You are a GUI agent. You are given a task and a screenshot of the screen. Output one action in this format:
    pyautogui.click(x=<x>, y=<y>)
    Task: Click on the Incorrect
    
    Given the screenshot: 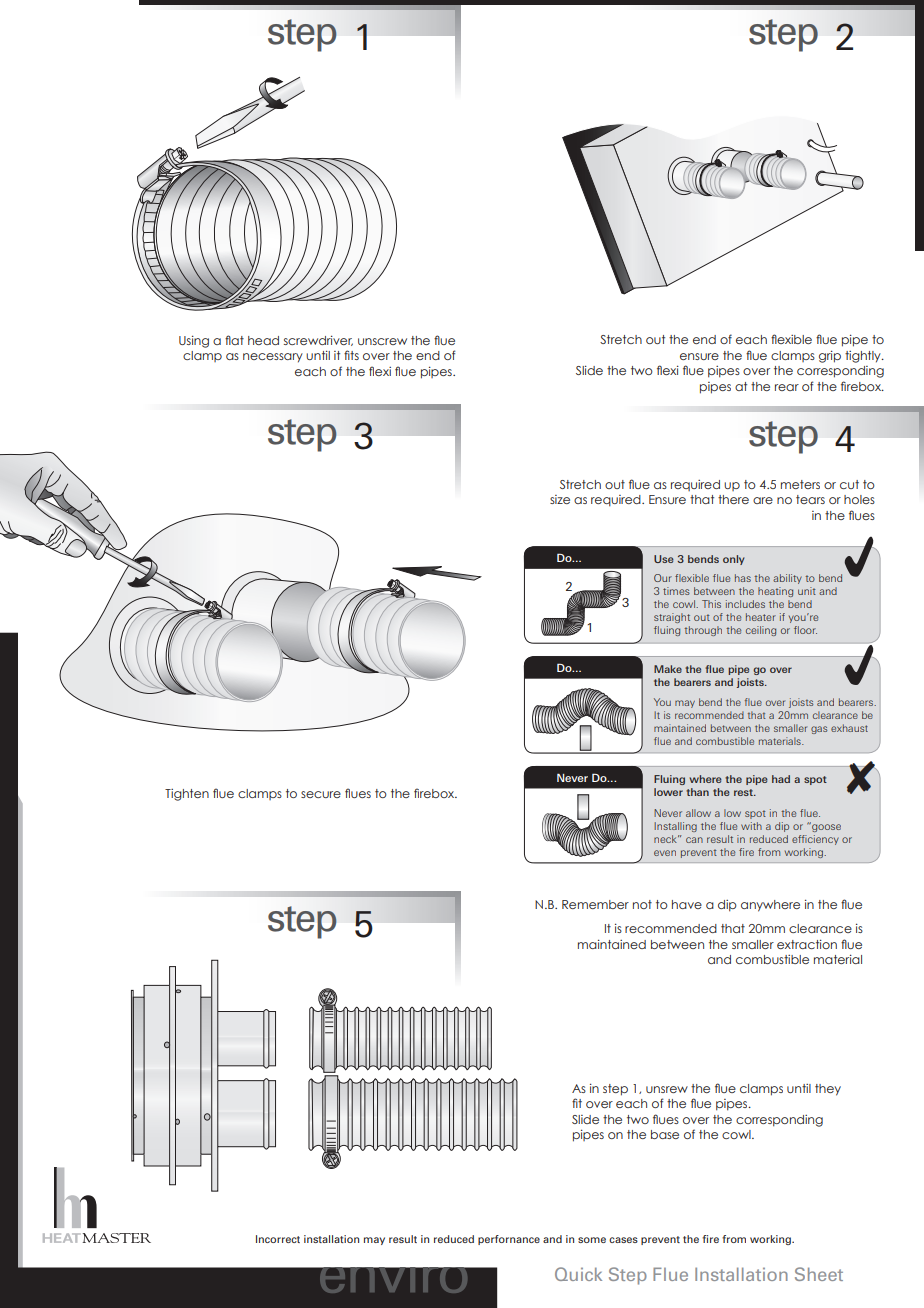 What is the action you would take?
    pyautogui.click(x=278, y=1239)
